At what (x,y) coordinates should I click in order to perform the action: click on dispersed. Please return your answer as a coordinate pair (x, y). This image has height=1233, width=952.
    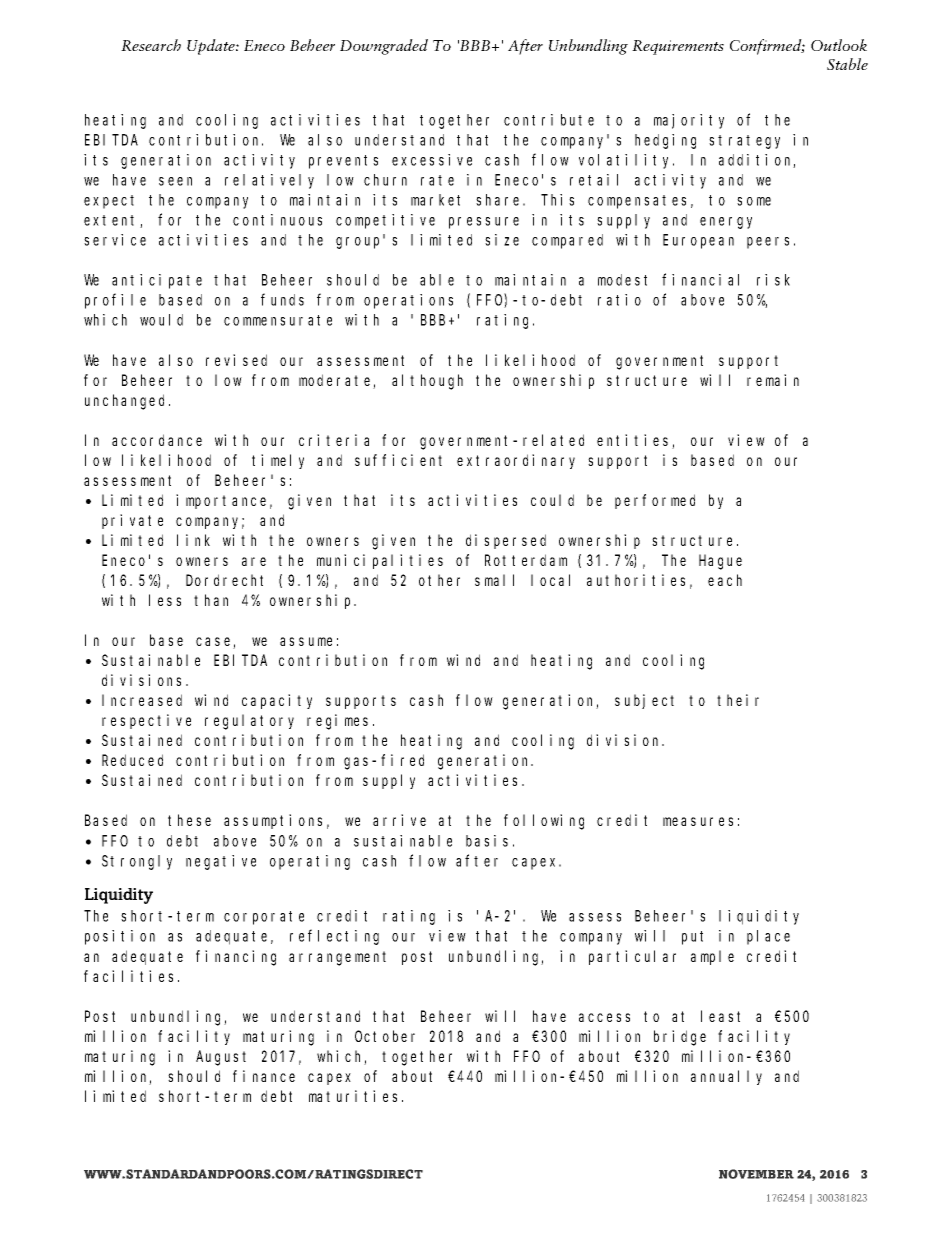
    Looking at the image, I should click on (506, 541).
